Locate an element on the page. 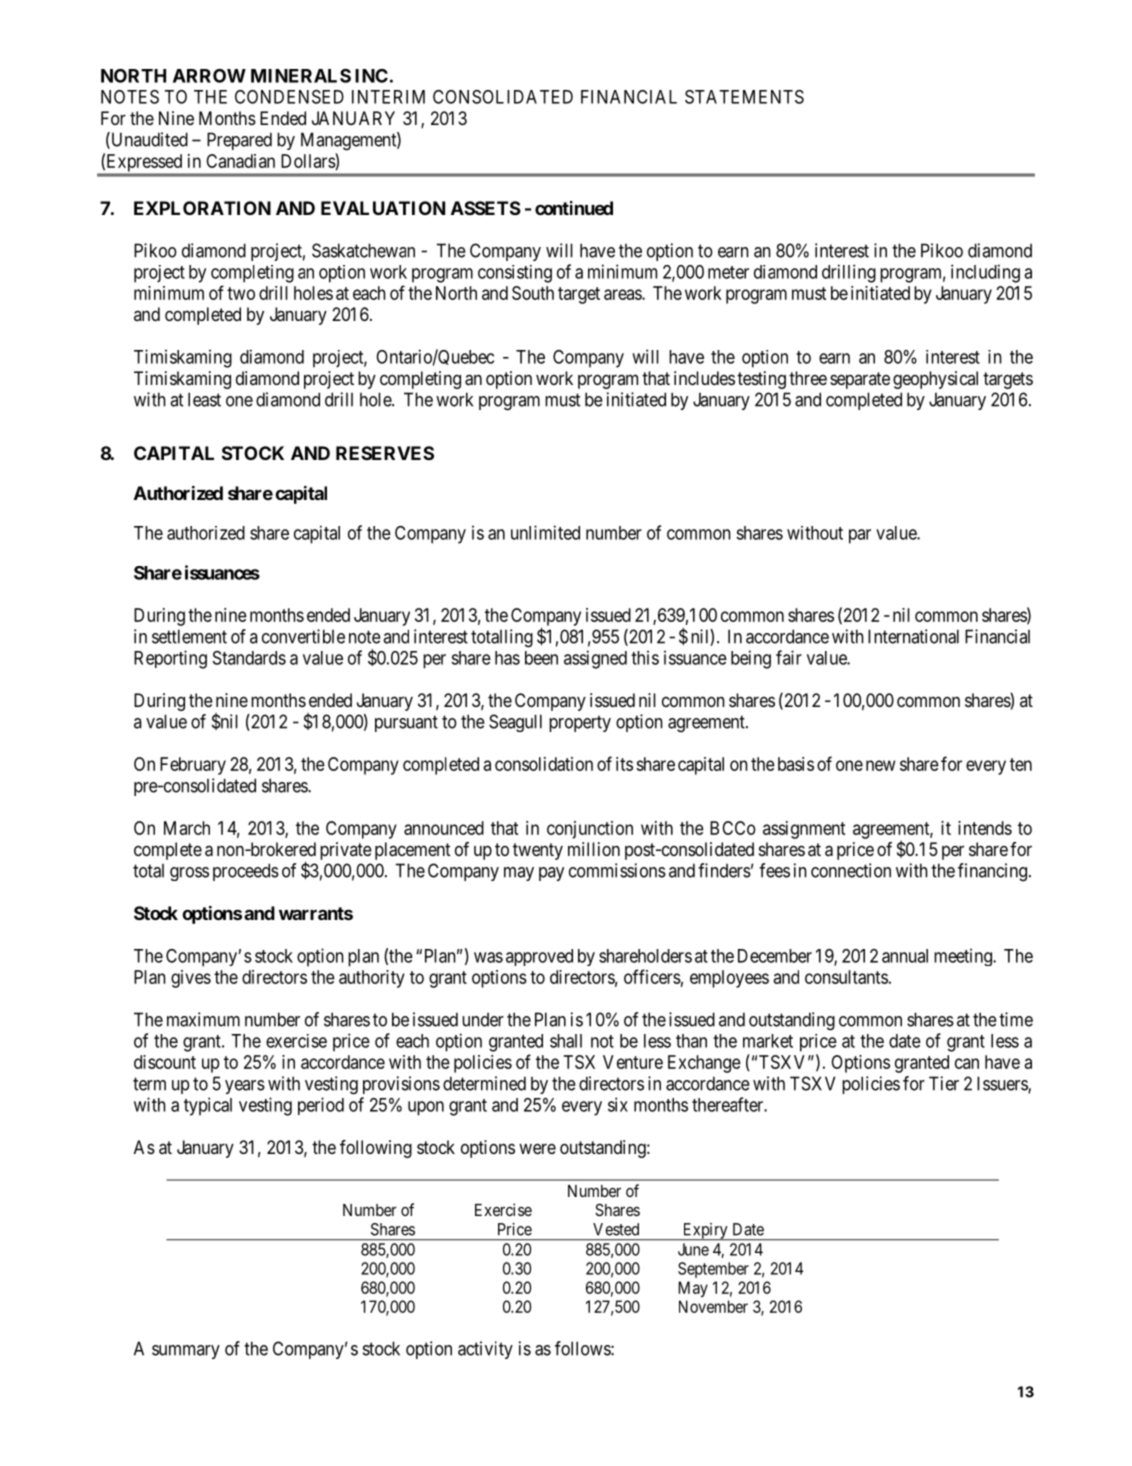 The image size is (1132, 1466). continued is located at coordinates (574, 208).
